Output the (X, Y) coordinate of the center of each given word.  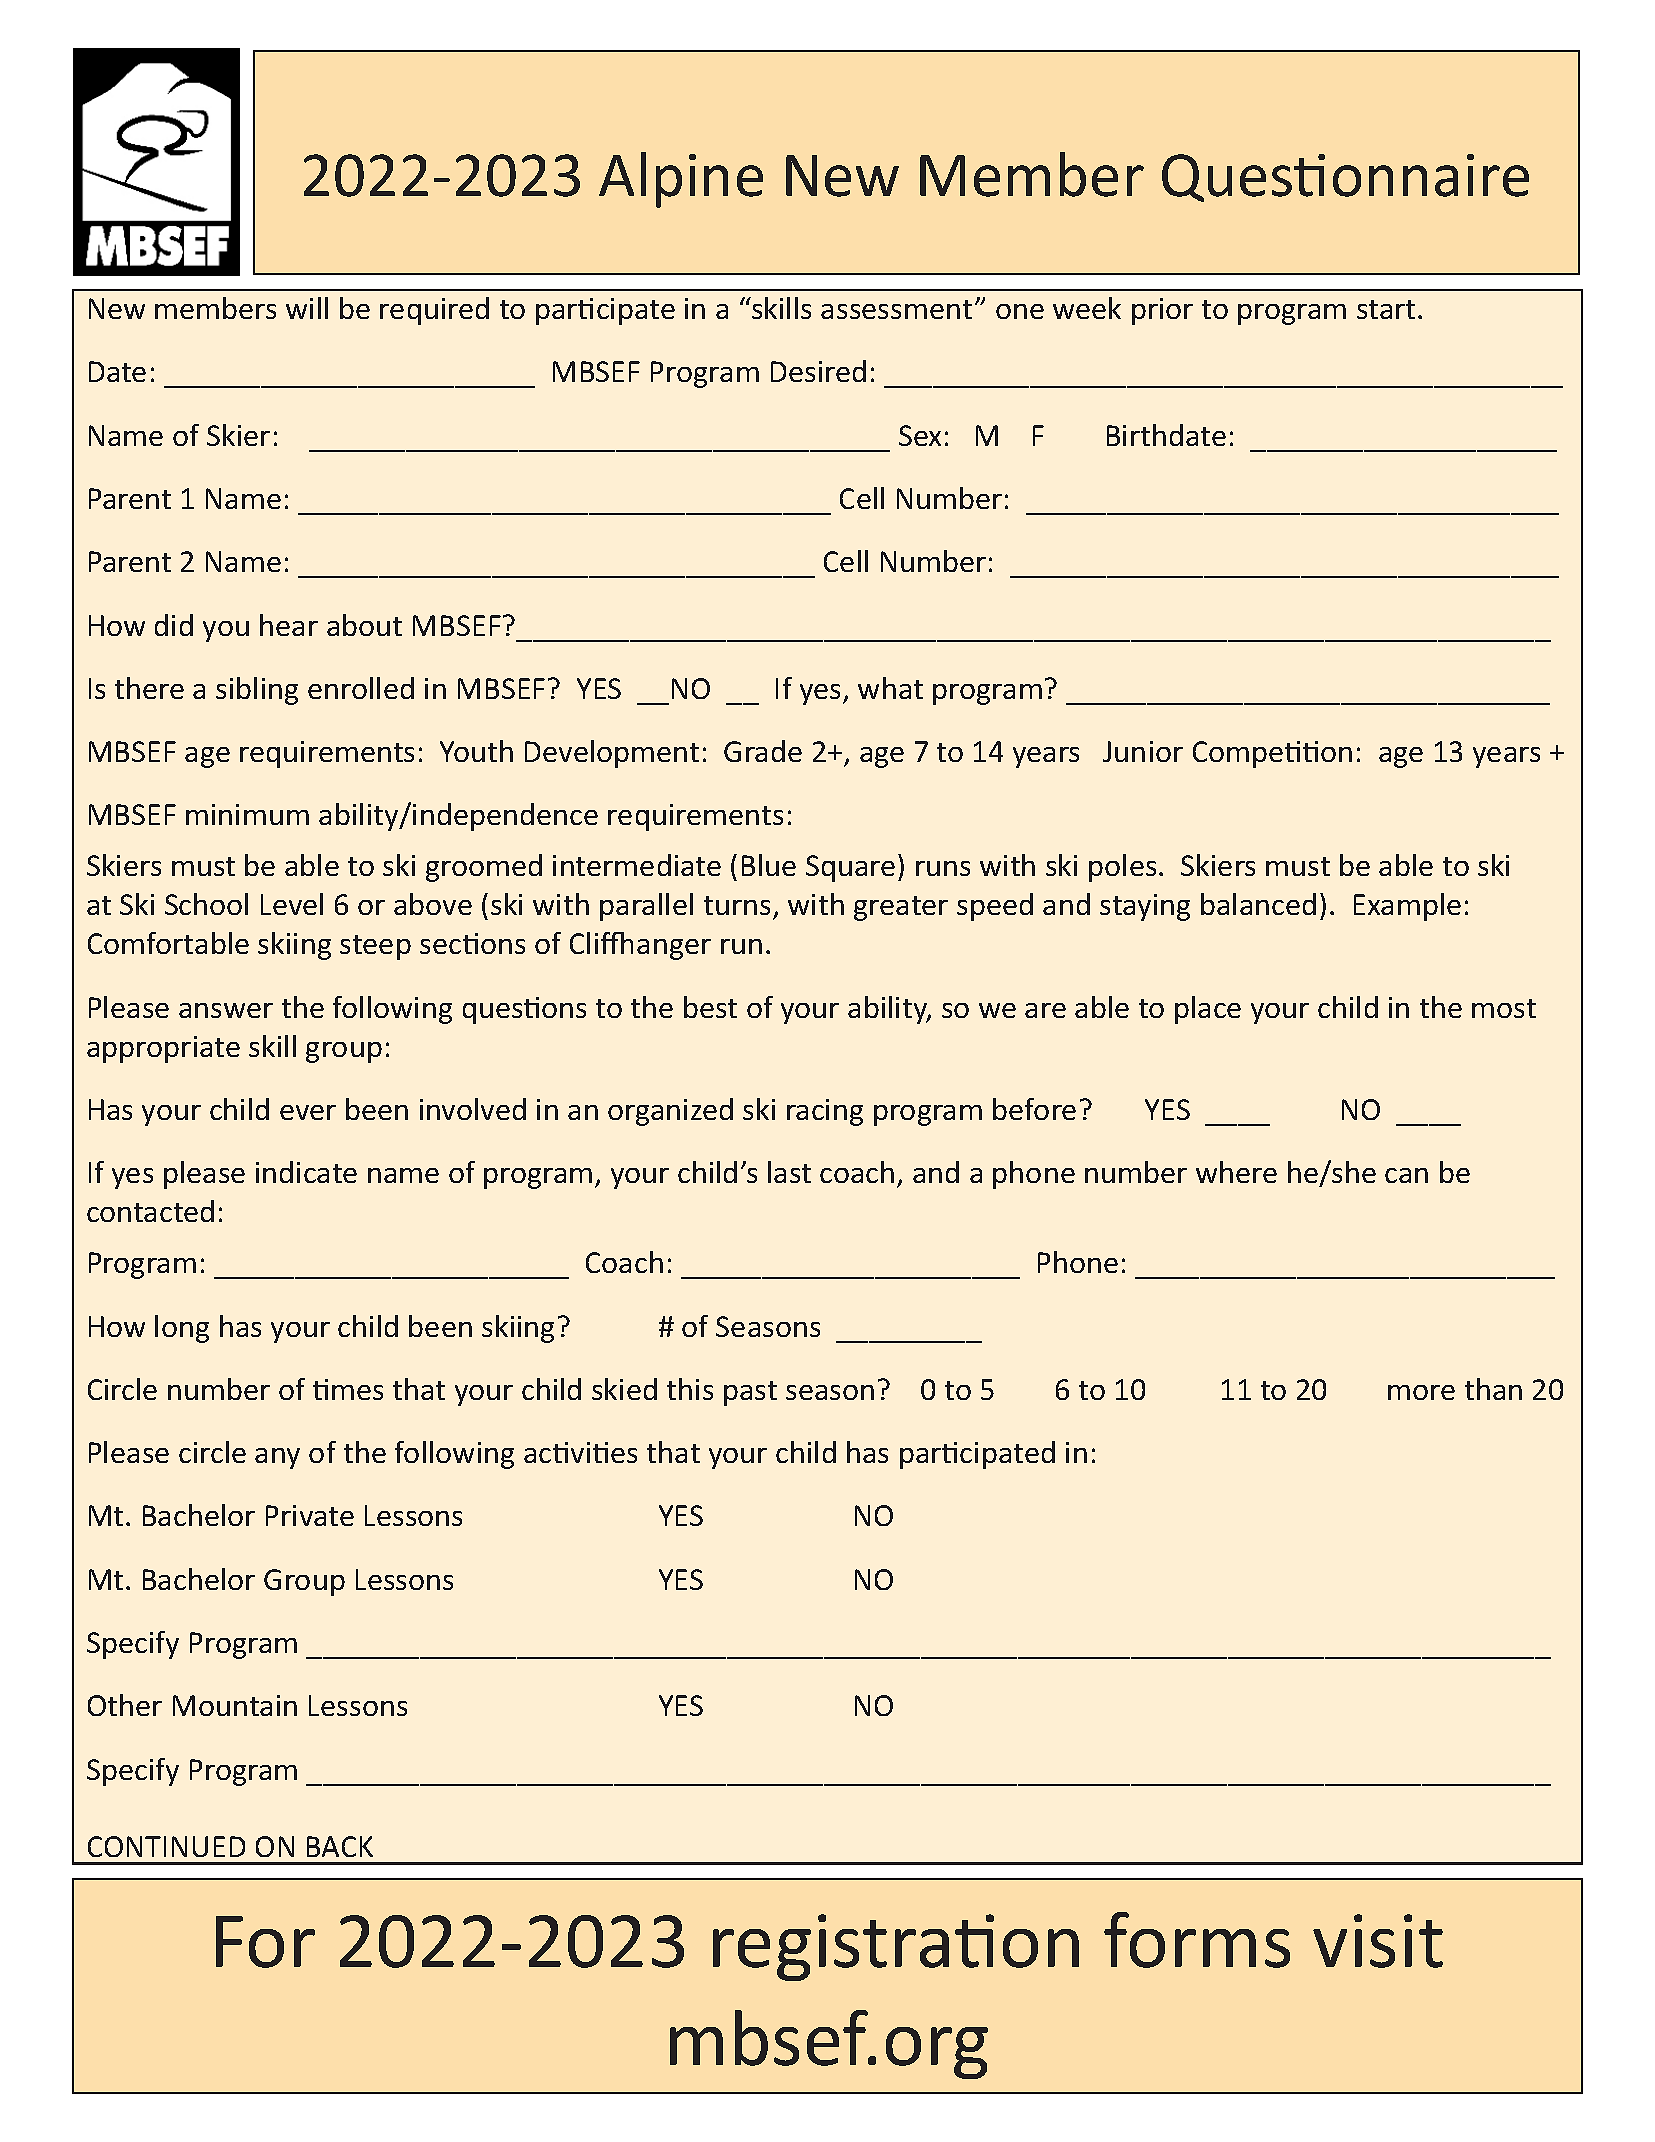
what (890, 688)
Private (310, 1515)
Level (292, 904)
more (1421, 1392)
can (1406, 1175)
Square (850, 868)
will (307, 308)
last (789, 1172)
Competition (1272, 754)
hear (289, 625)
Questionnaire (1345, 178)
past (750, 1393)
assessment (896, 309)
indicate (306, 1172)
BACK (340, 1846)
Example (1407, 907)
